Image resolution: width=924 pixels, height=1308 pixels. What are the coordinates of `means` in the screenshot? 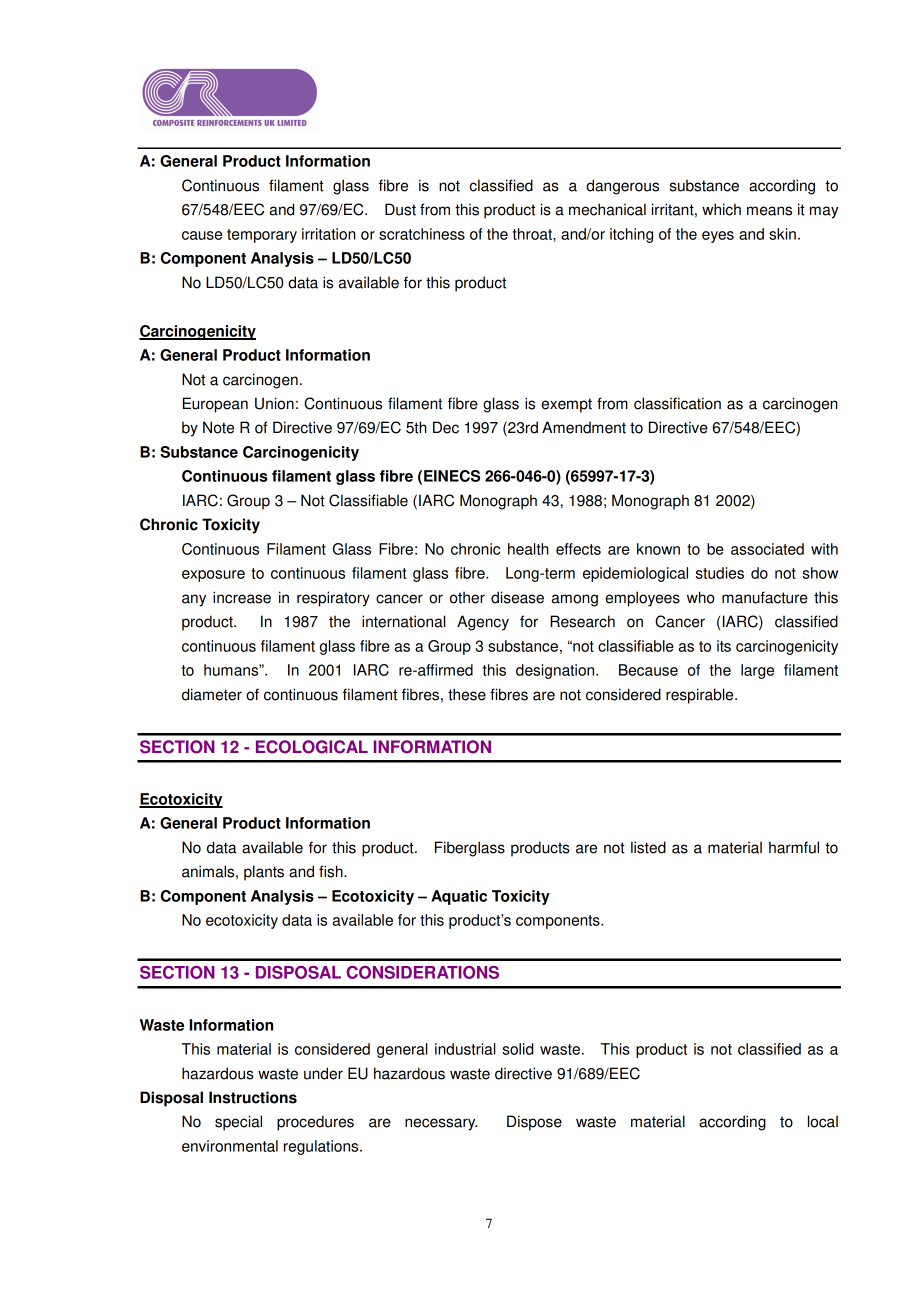 It's located at (769, 211).
